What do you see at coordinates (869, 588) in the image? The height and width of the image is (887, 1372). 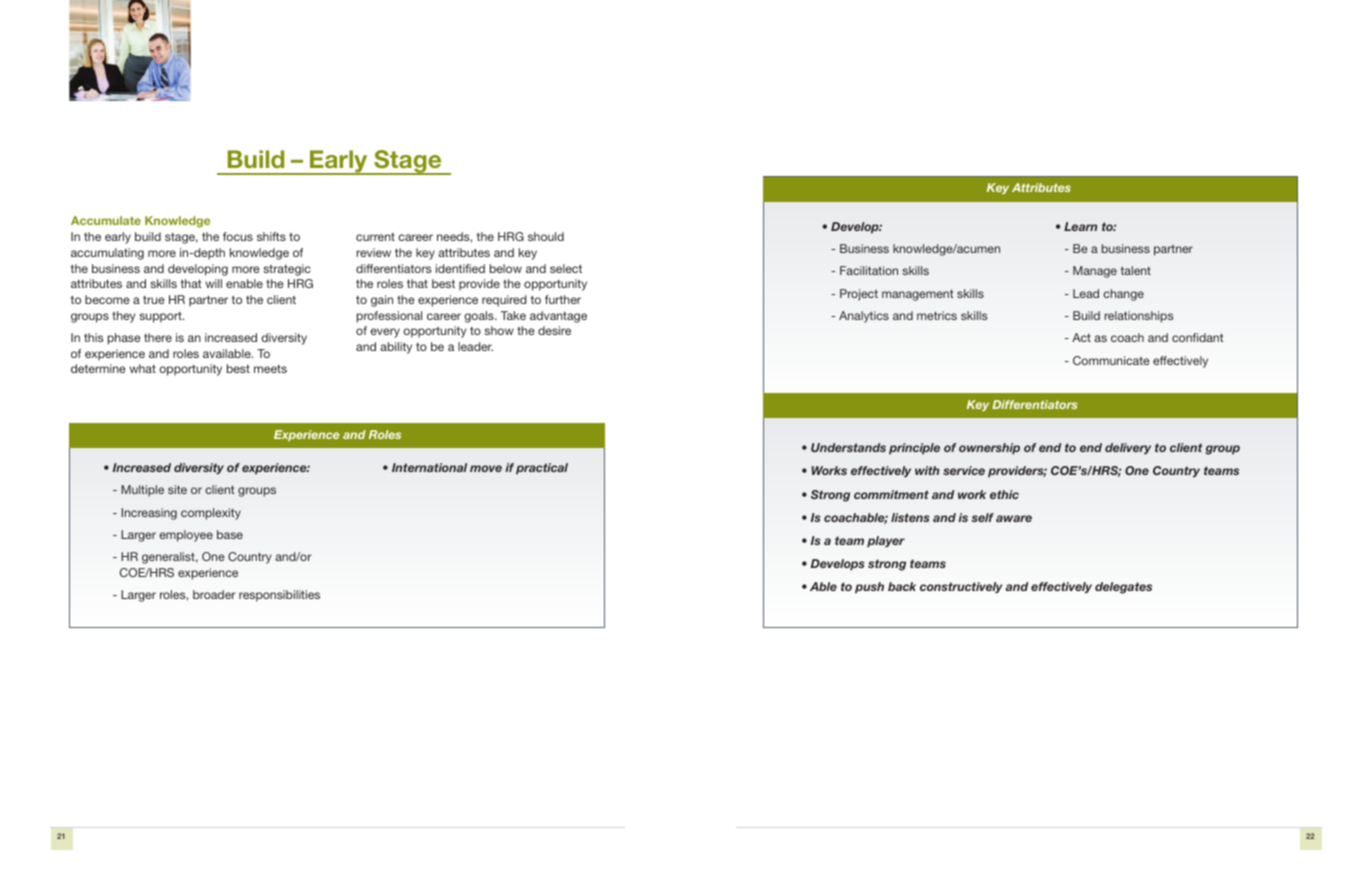 I see `push` at bounding box center [869, 588].
